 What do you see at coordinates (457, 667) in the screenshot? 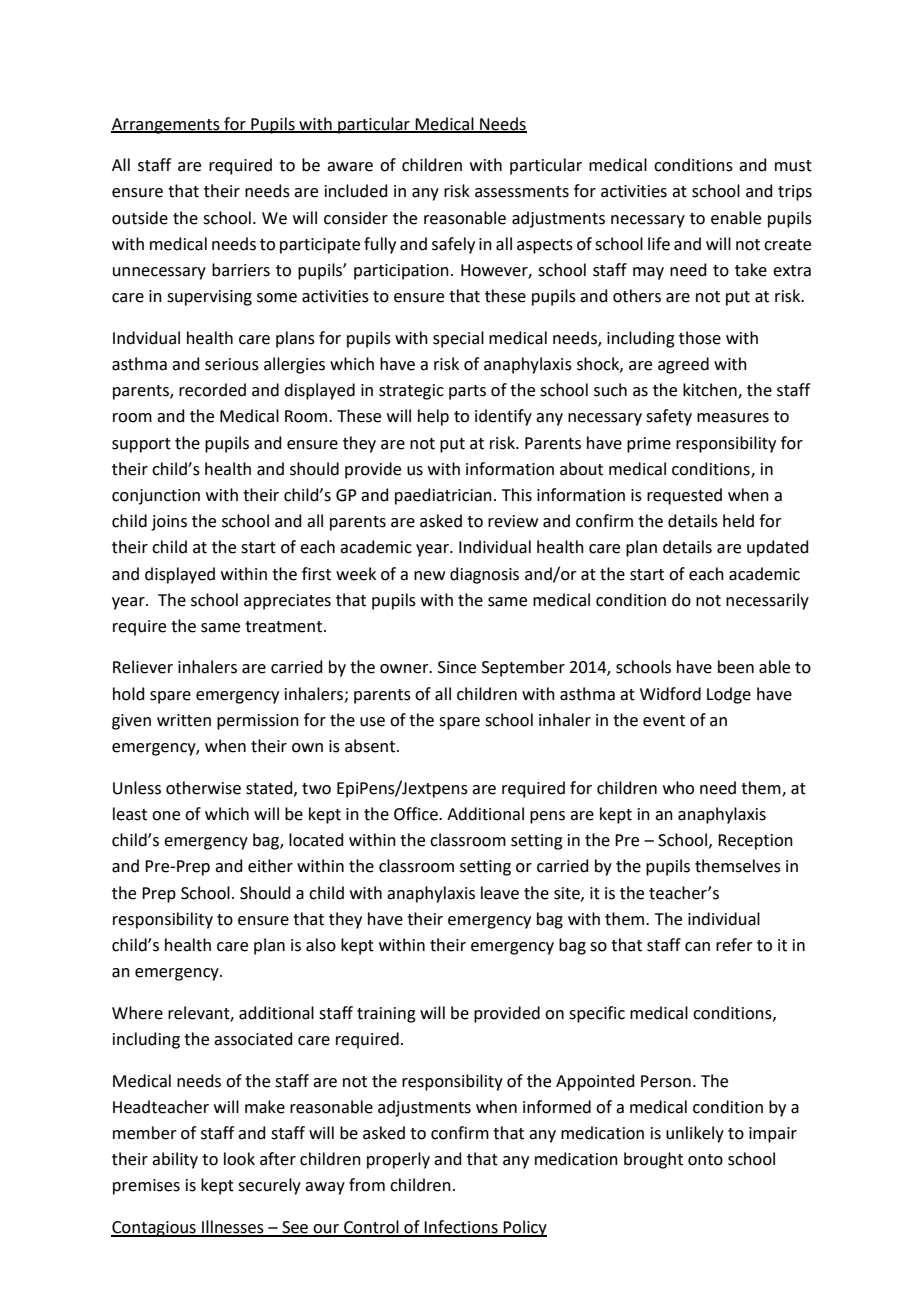
I see `Since` at bounding box center [457, 667].
